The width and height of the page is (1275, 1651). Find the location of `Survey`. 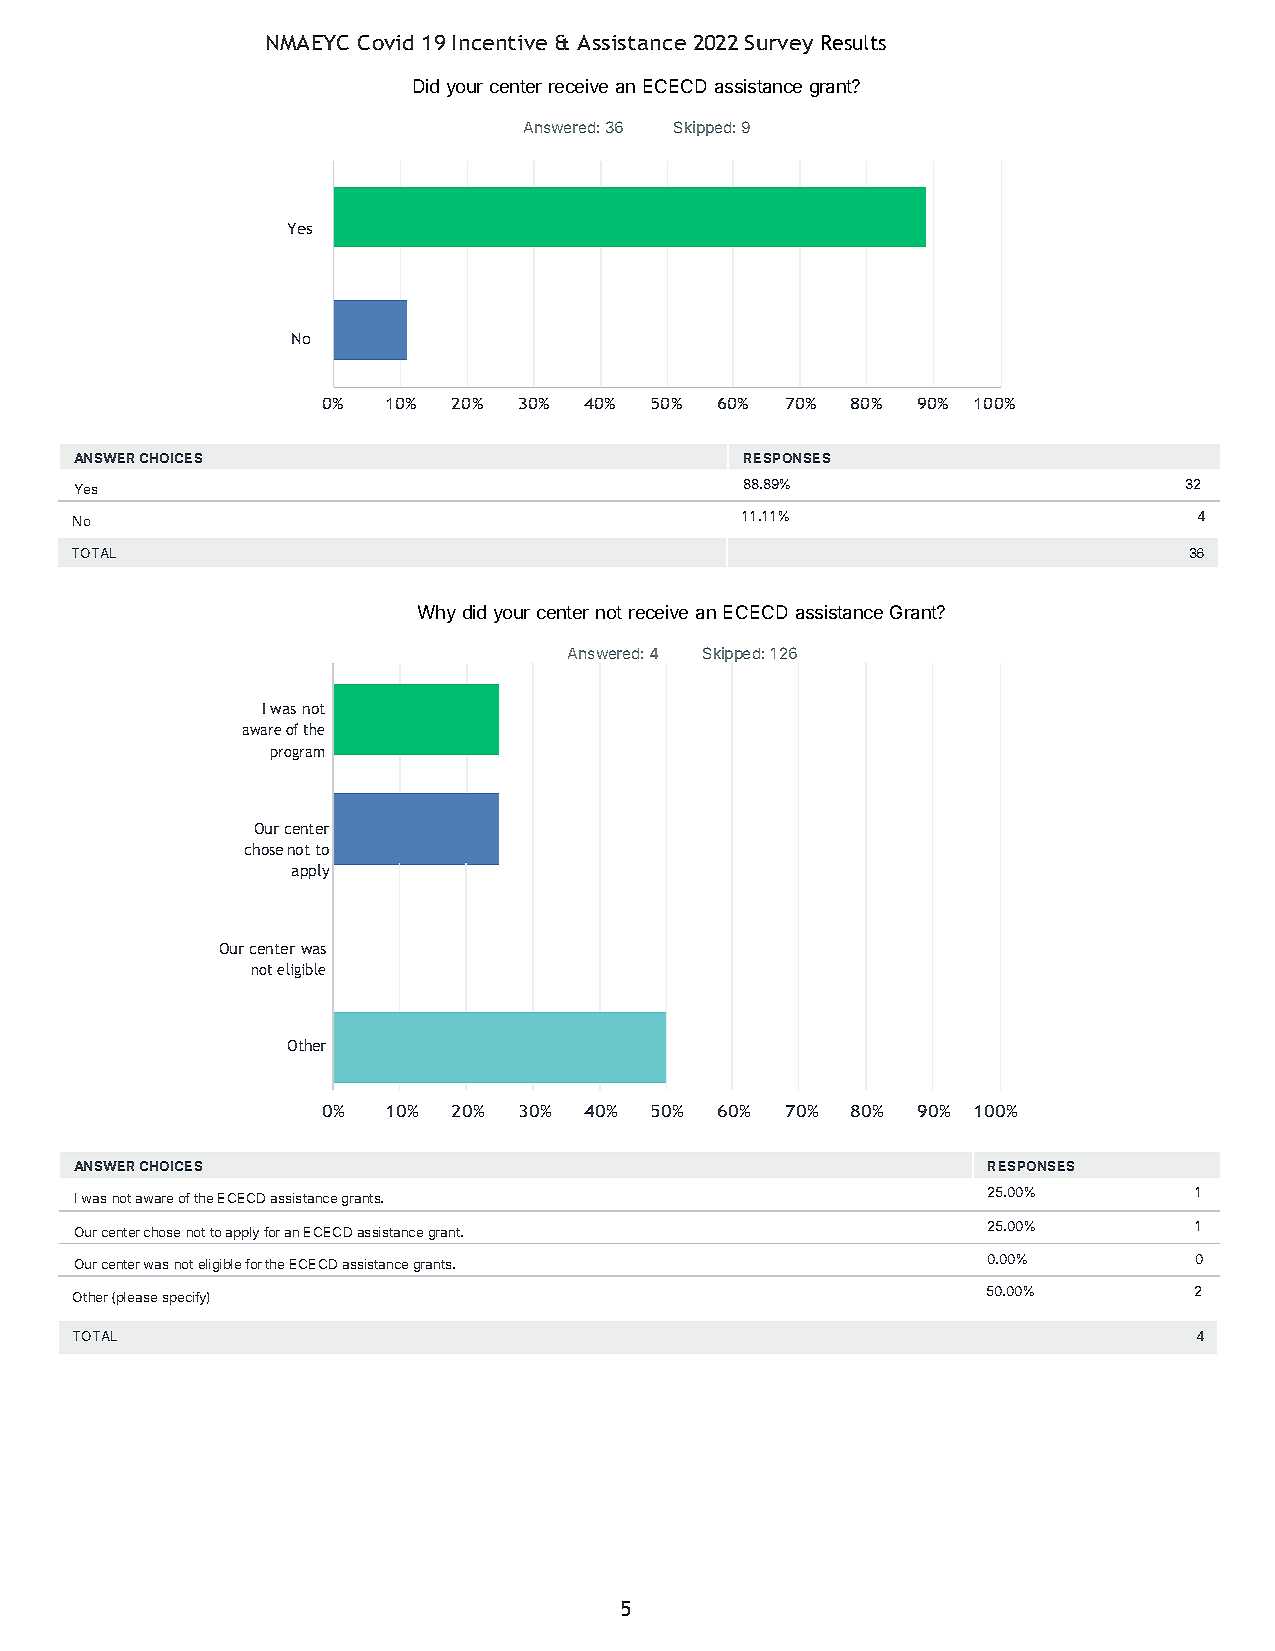

Survey is located at coordinates (779, 44).
